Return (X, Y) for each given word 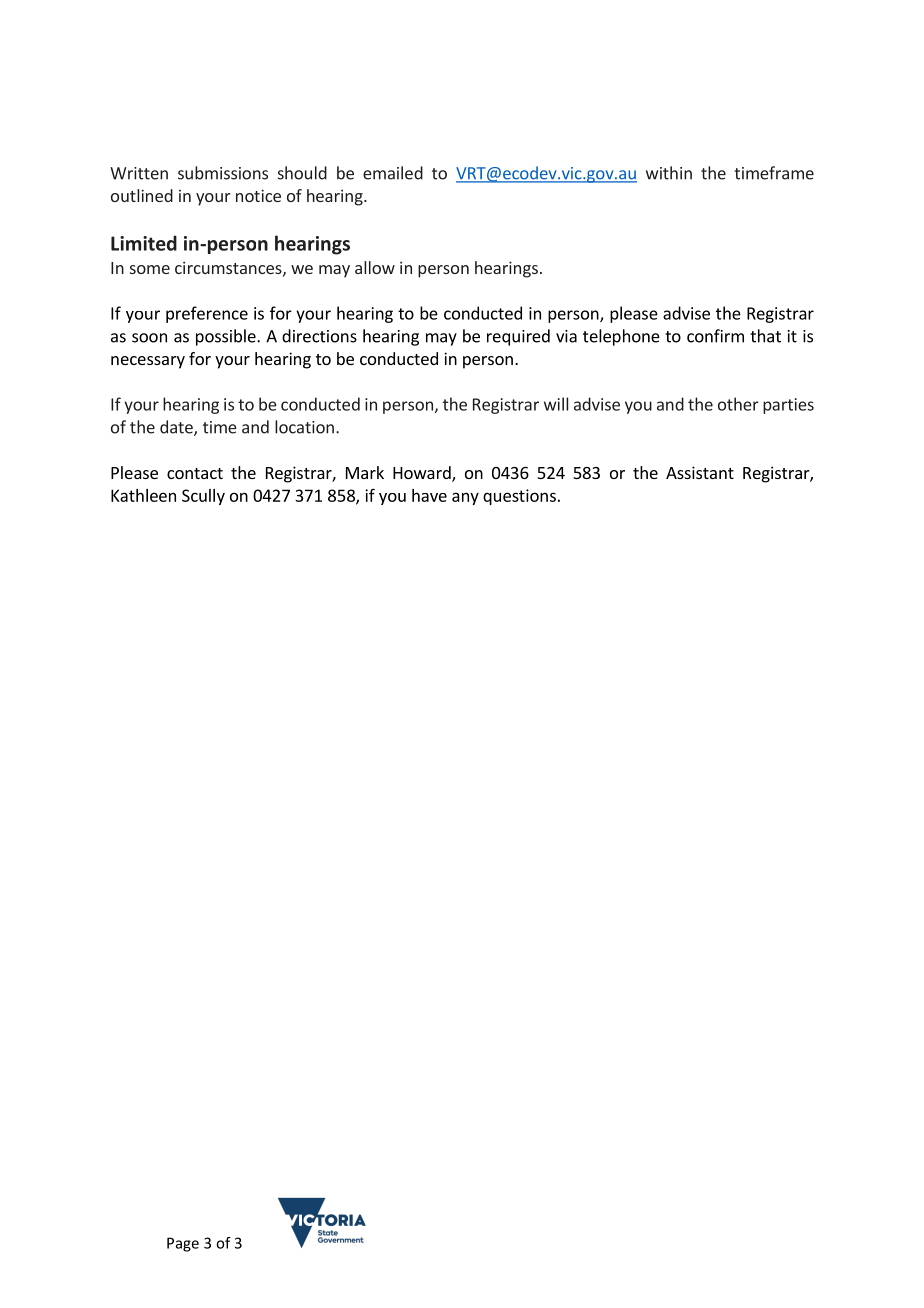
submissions (223, 173)
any (465, 498)
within (669, 173)
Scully (203, 497)
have (429, 495)
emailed (393, 173)
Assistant (700, 472)
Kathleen (143, 495)
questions (519, 497)
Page (183, 1244)
